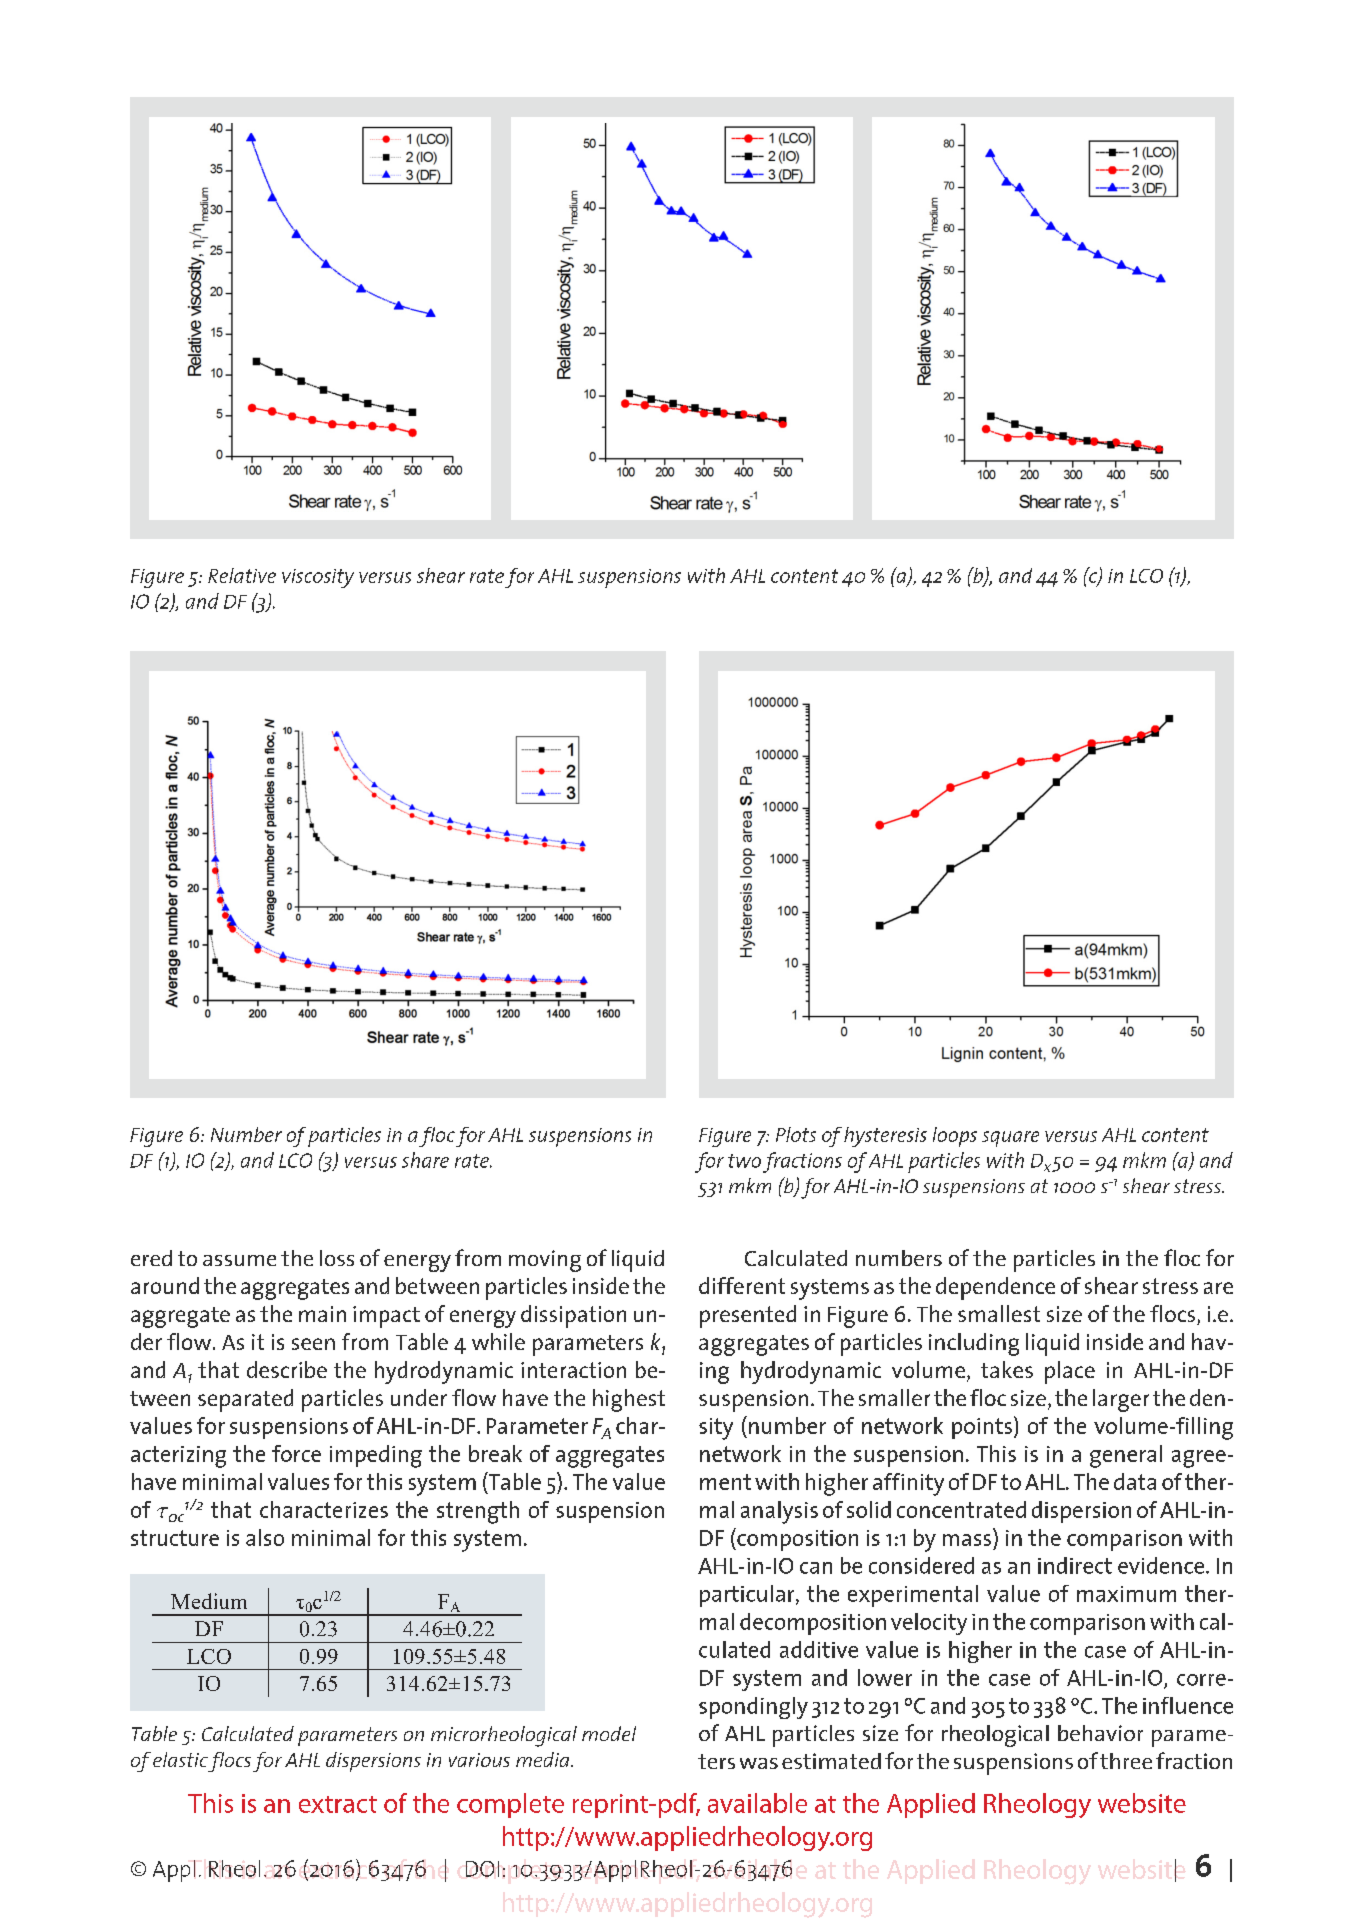  Describe the element at coordinates (742, 1285) in the screenshot. I see `different` at that location.
